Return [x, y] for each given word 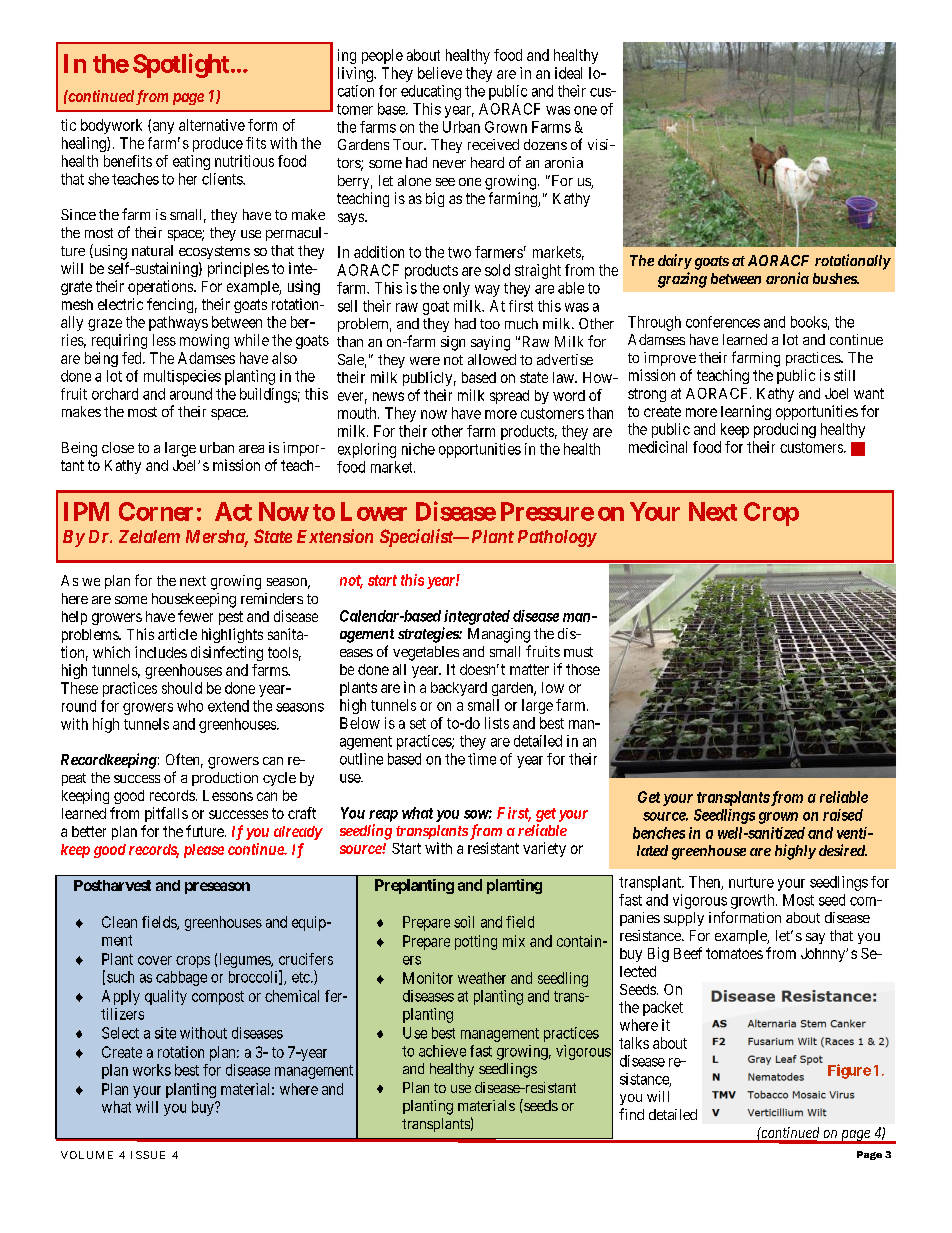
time [482, 759]
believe [440, 73]
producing [785, 430]
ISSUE [148, 1155]
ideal [568, 73]
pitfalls [166, 814]
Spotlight [181, 65]
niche [418, 449]
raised [843, 815]
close [118, 447]
